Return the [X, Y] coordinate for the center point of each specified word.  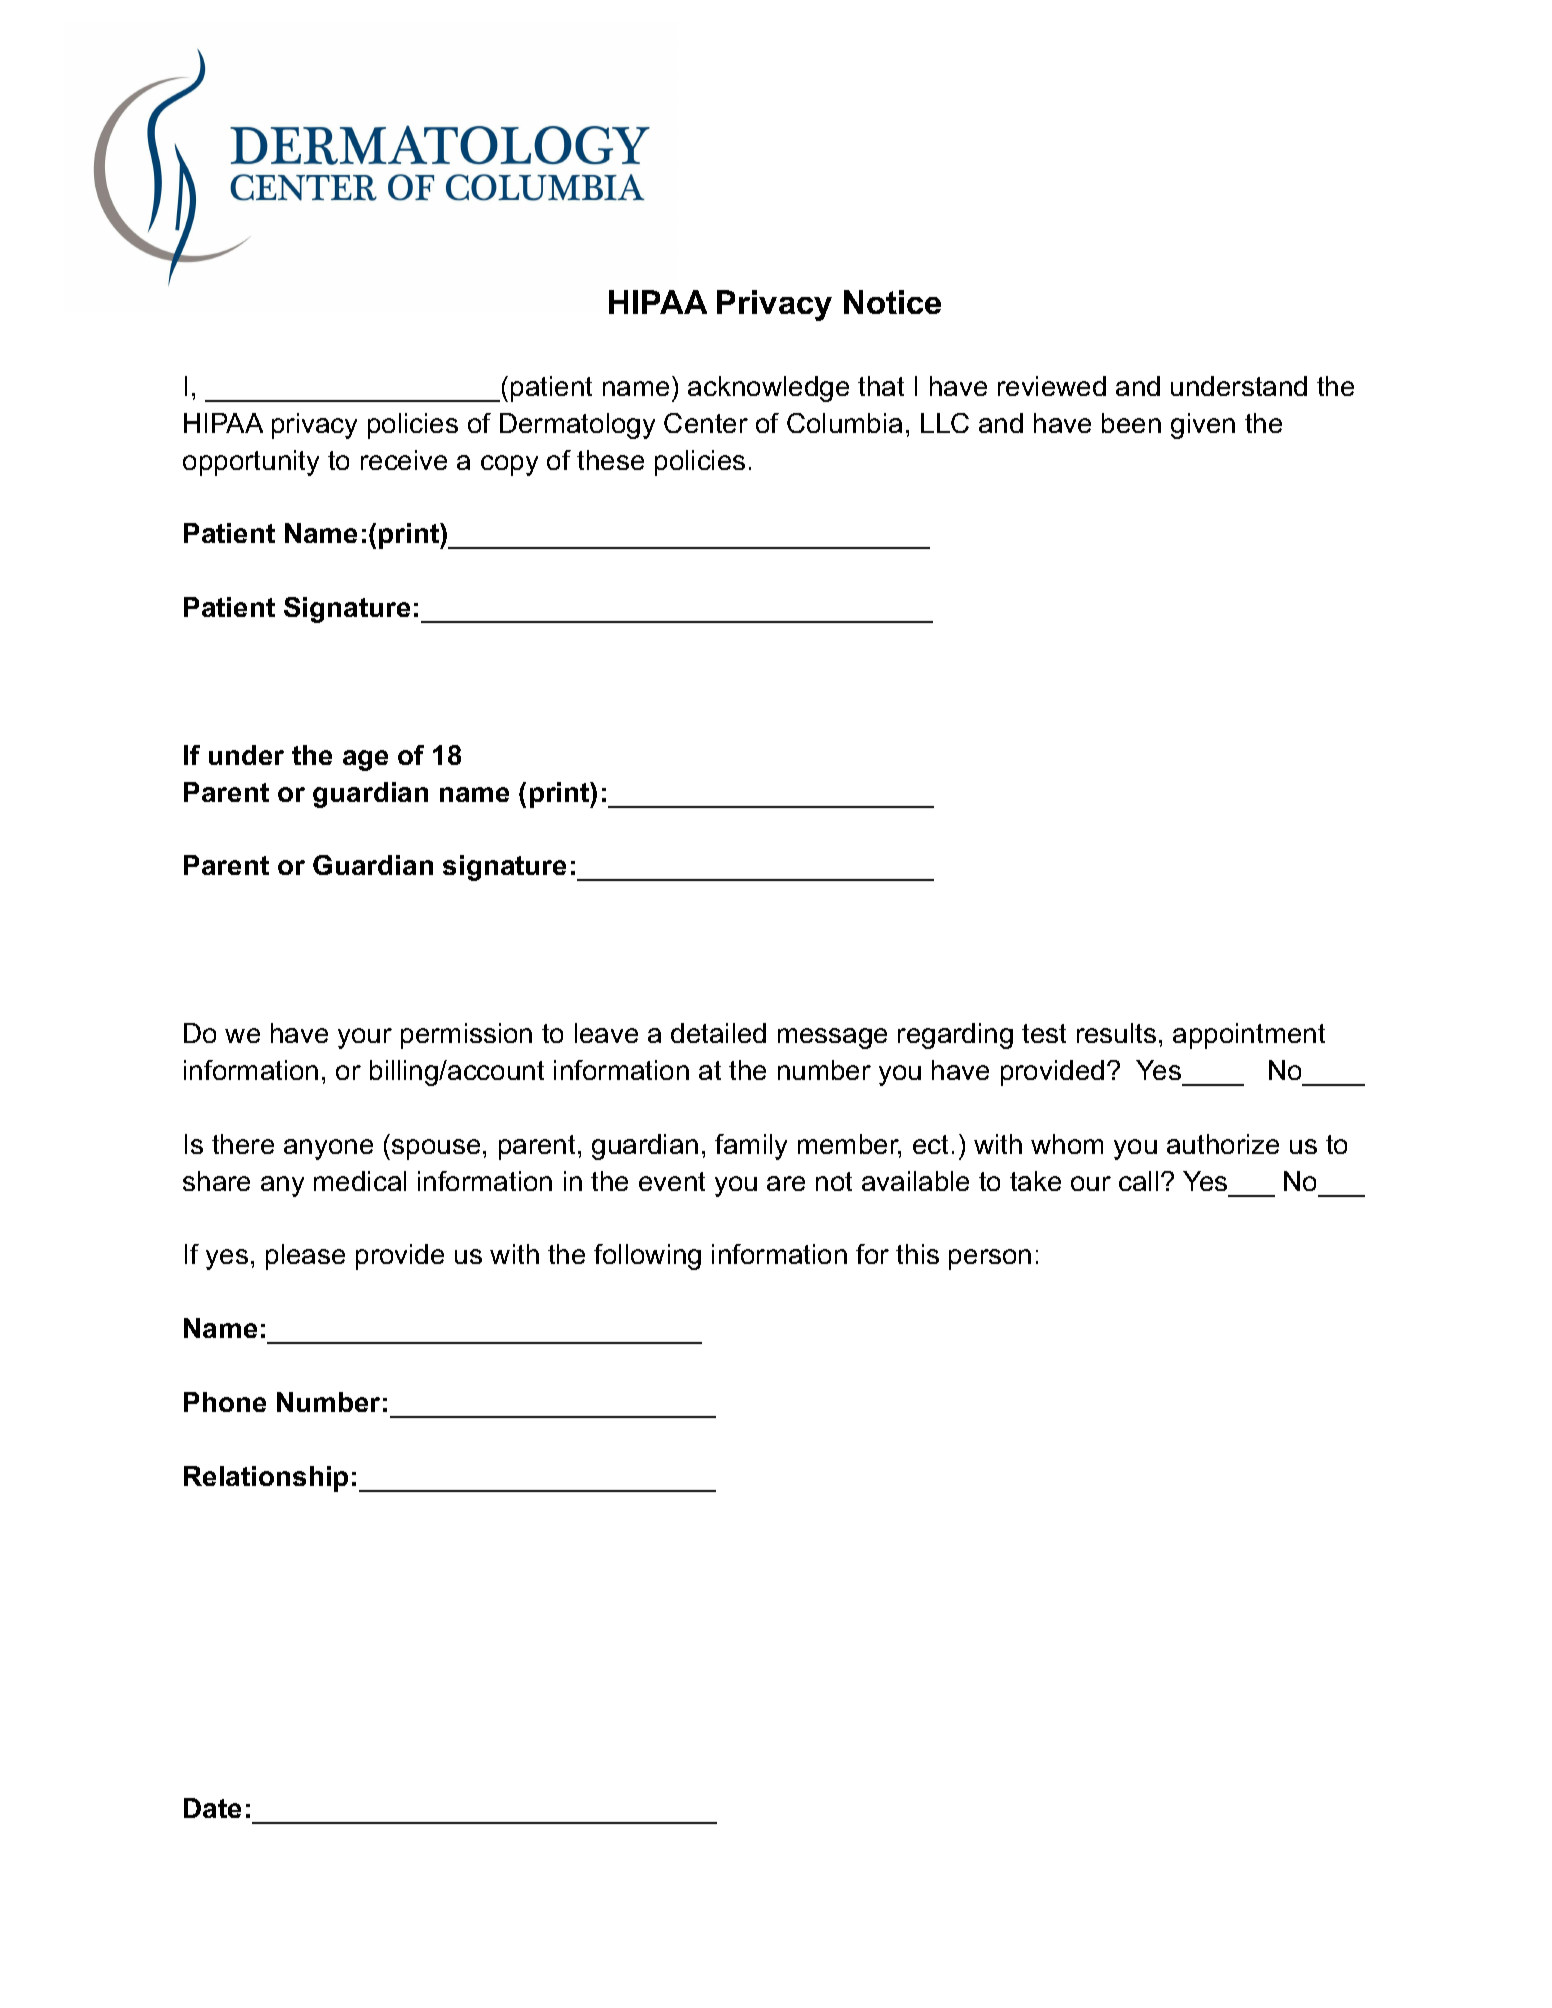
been [1131, 423]
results [1116, 1033]
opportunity [251, 463]
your [365, 1038]
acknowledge [768, 389]
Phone [225, 1402]
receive [404, 460]
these [610, 460]
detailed [718, 1033]
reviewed [1052, 386]
